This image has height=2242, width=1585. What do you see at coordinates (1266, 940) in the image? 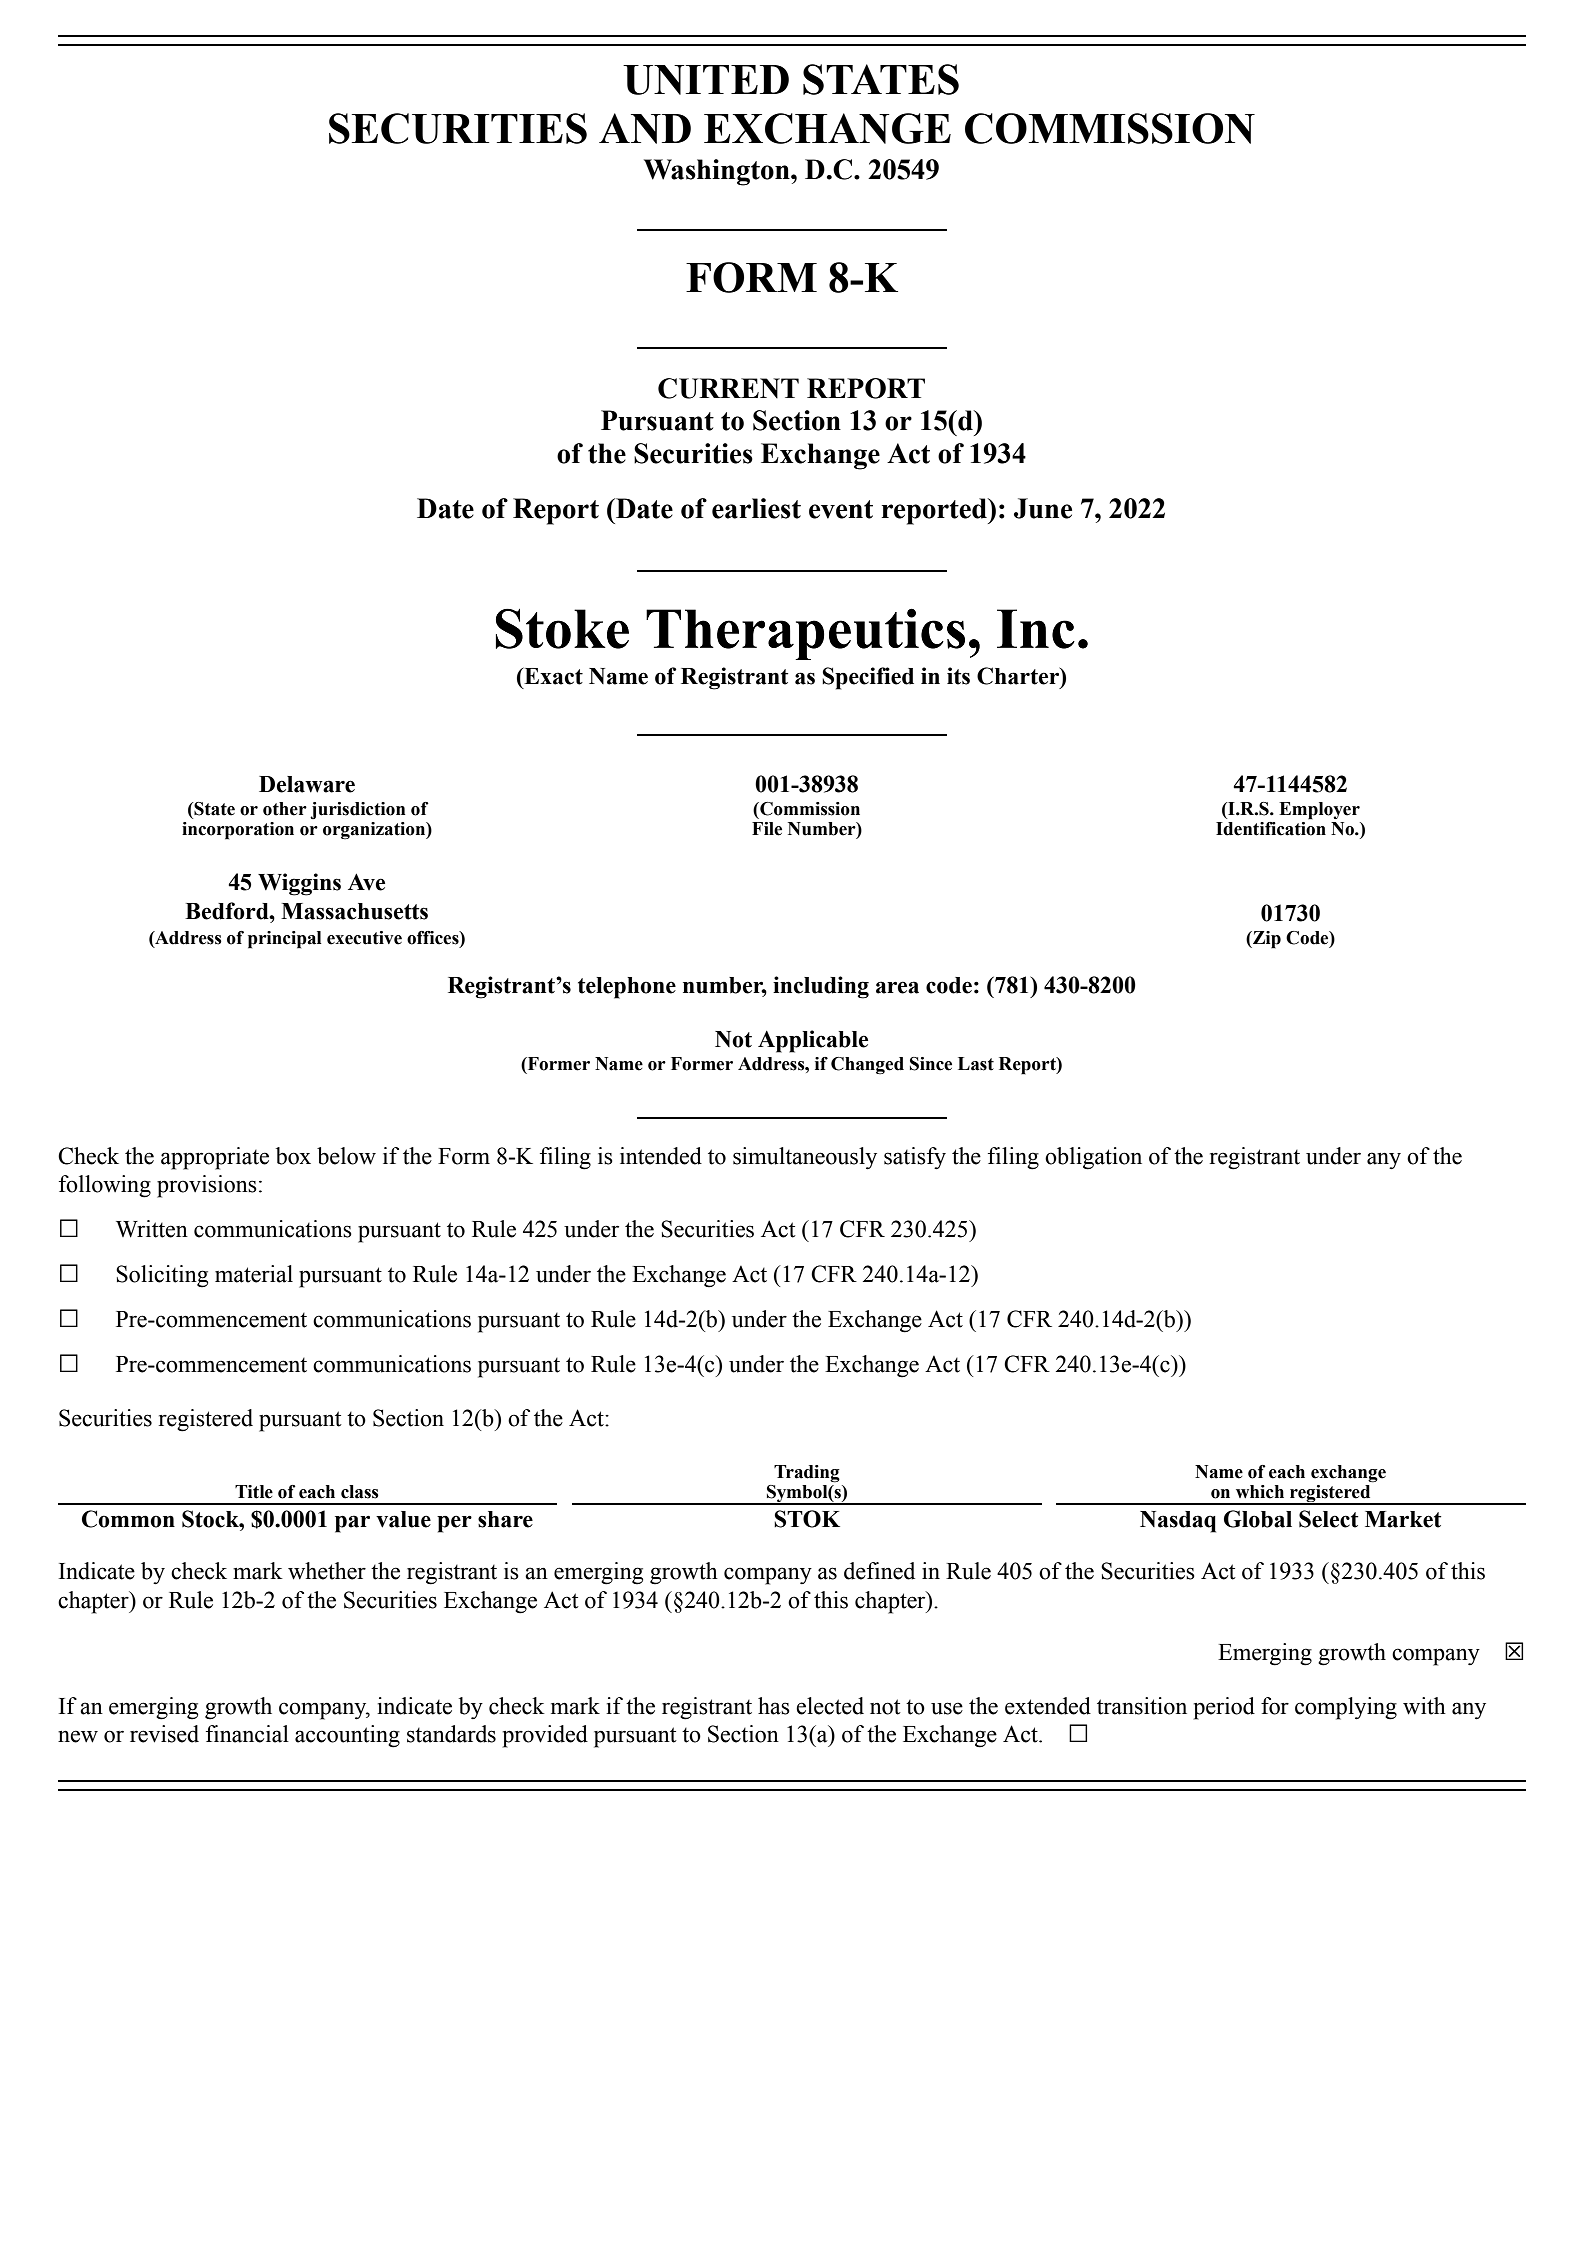
I see `Zip` at bounding box center [1266, 940].
